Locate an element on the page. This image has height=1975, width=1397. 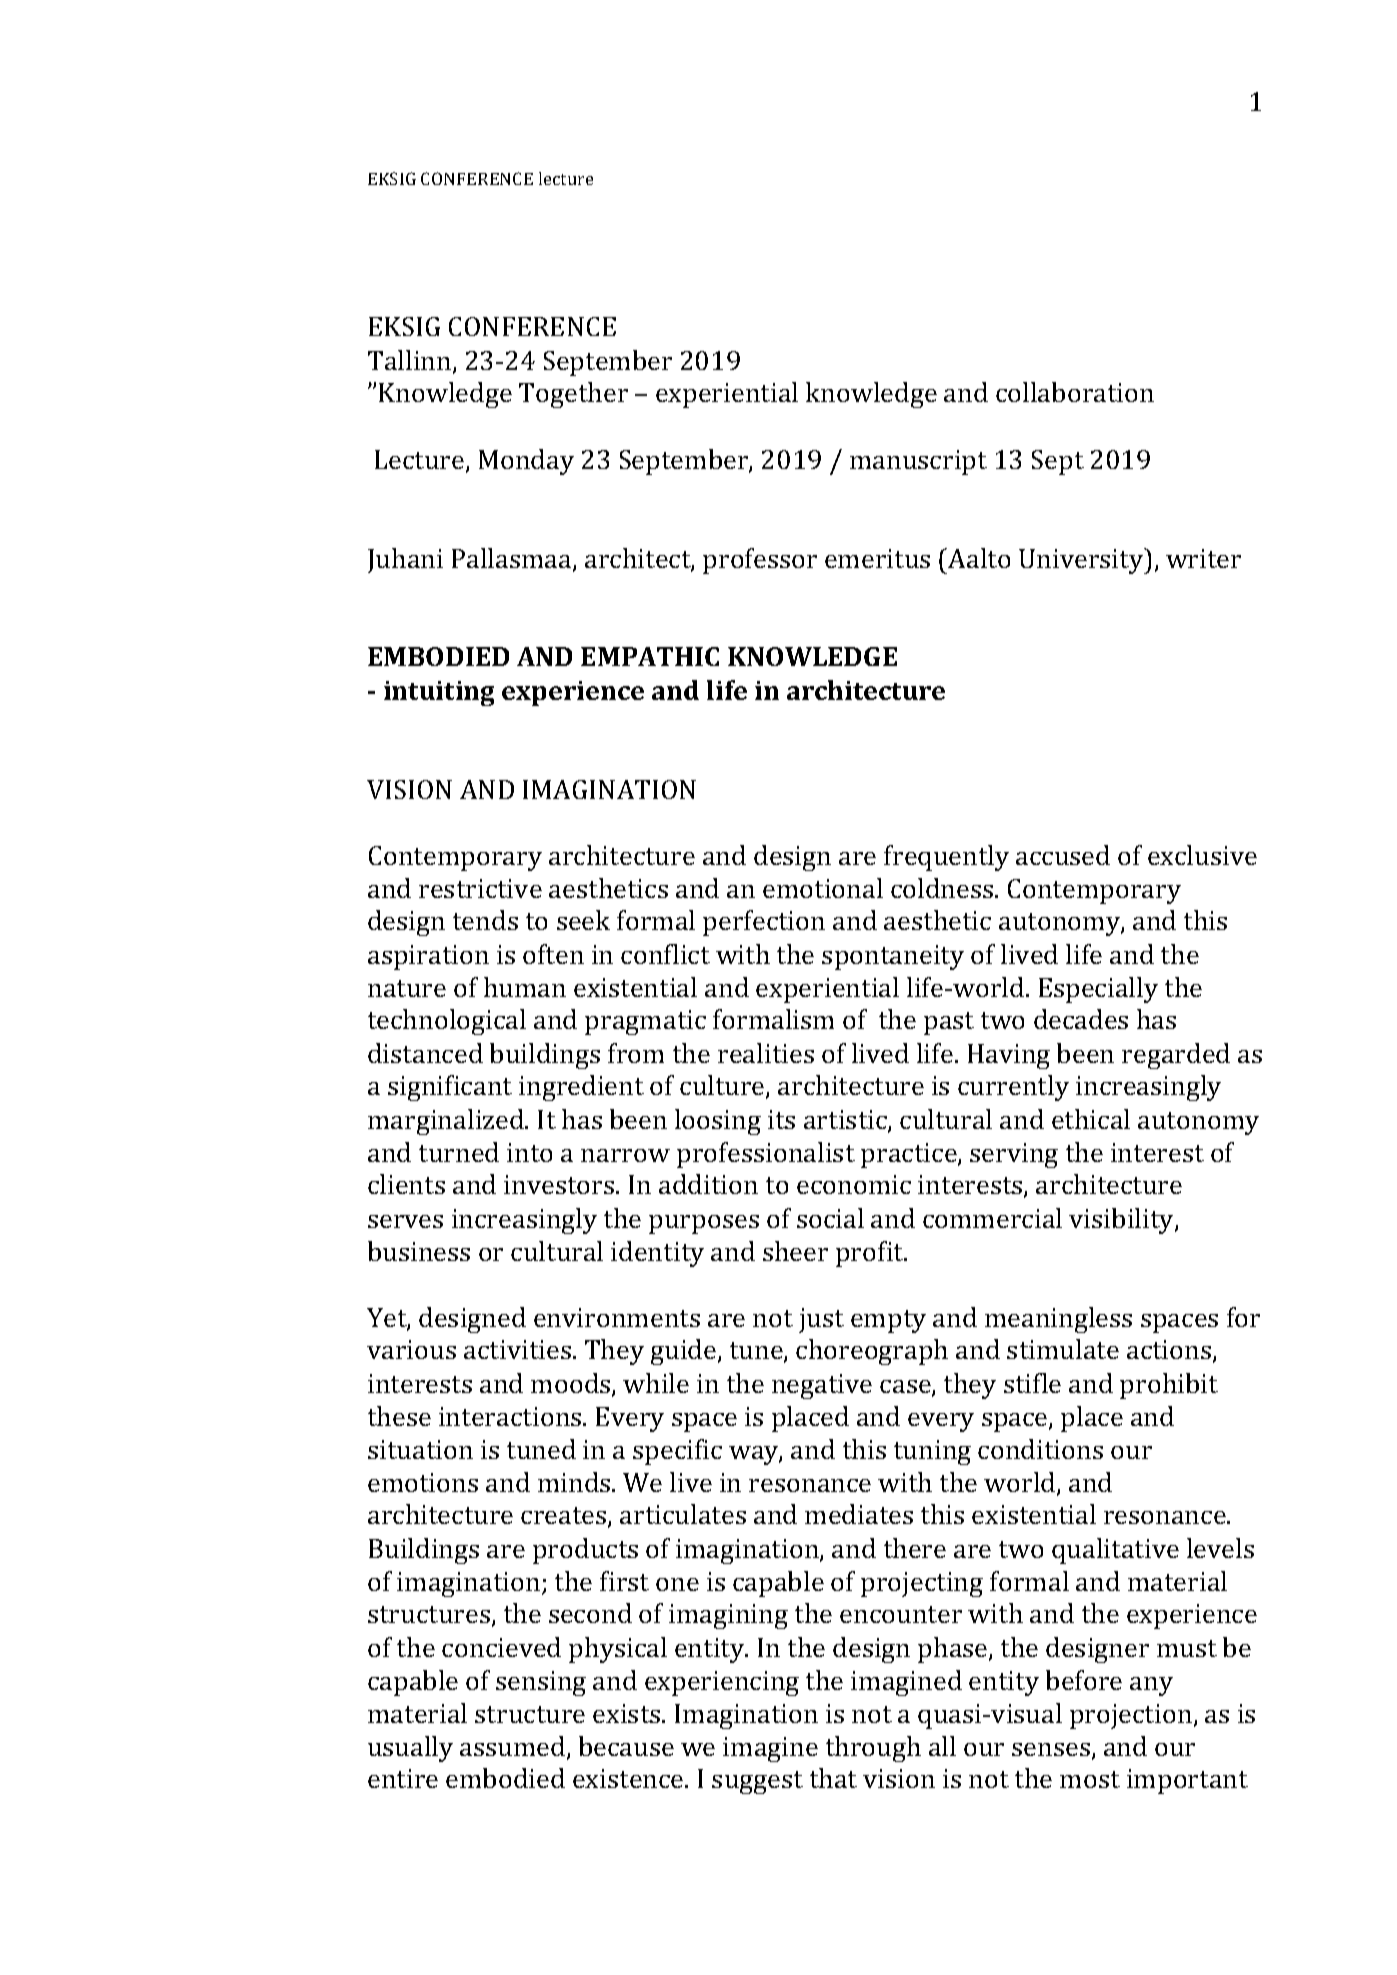
collaboration is located at coordinates (1075, 392).
